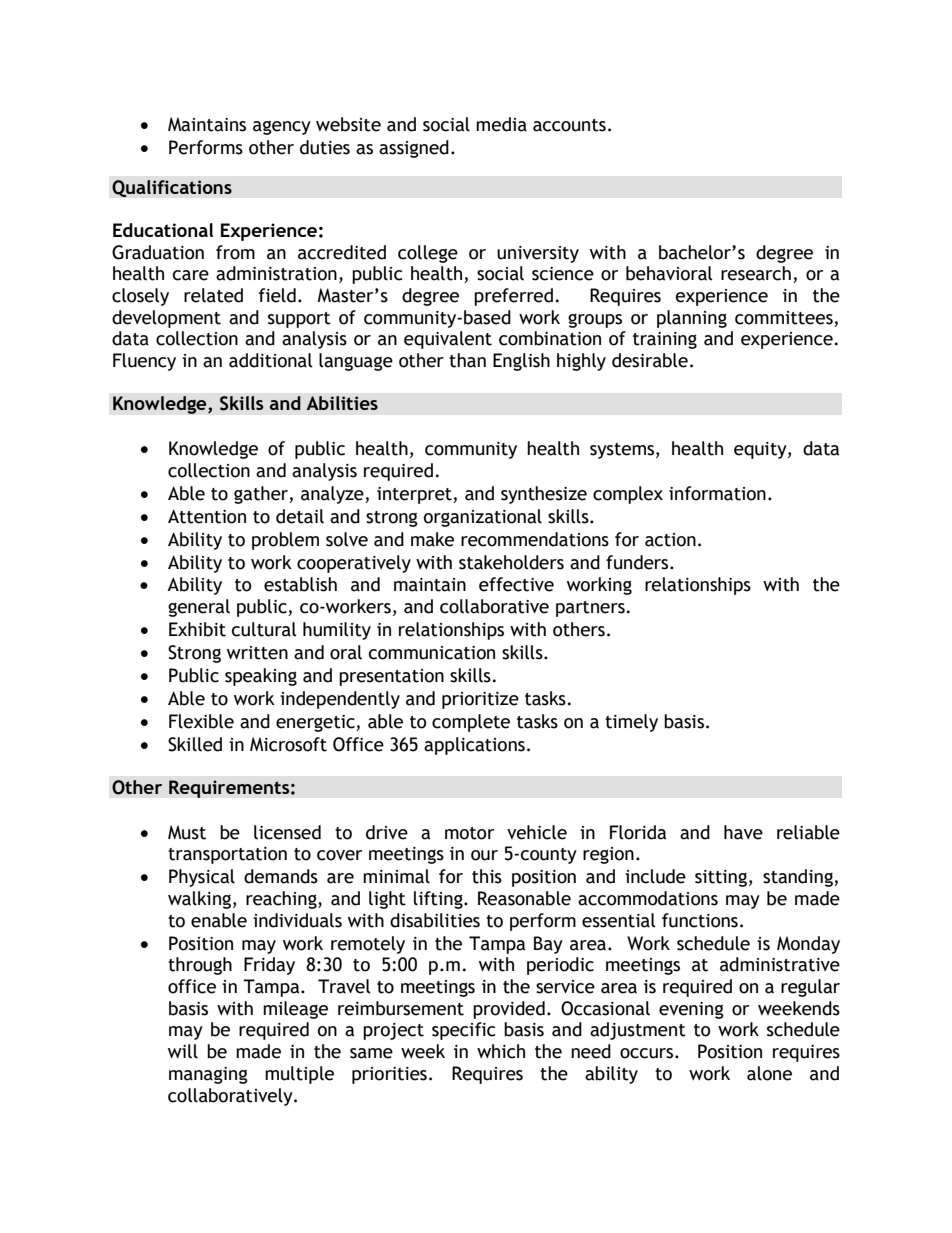  What do you see at coordinates (670, 540) in the screenshot?
I see `action` at bounding box center [670, 540].
